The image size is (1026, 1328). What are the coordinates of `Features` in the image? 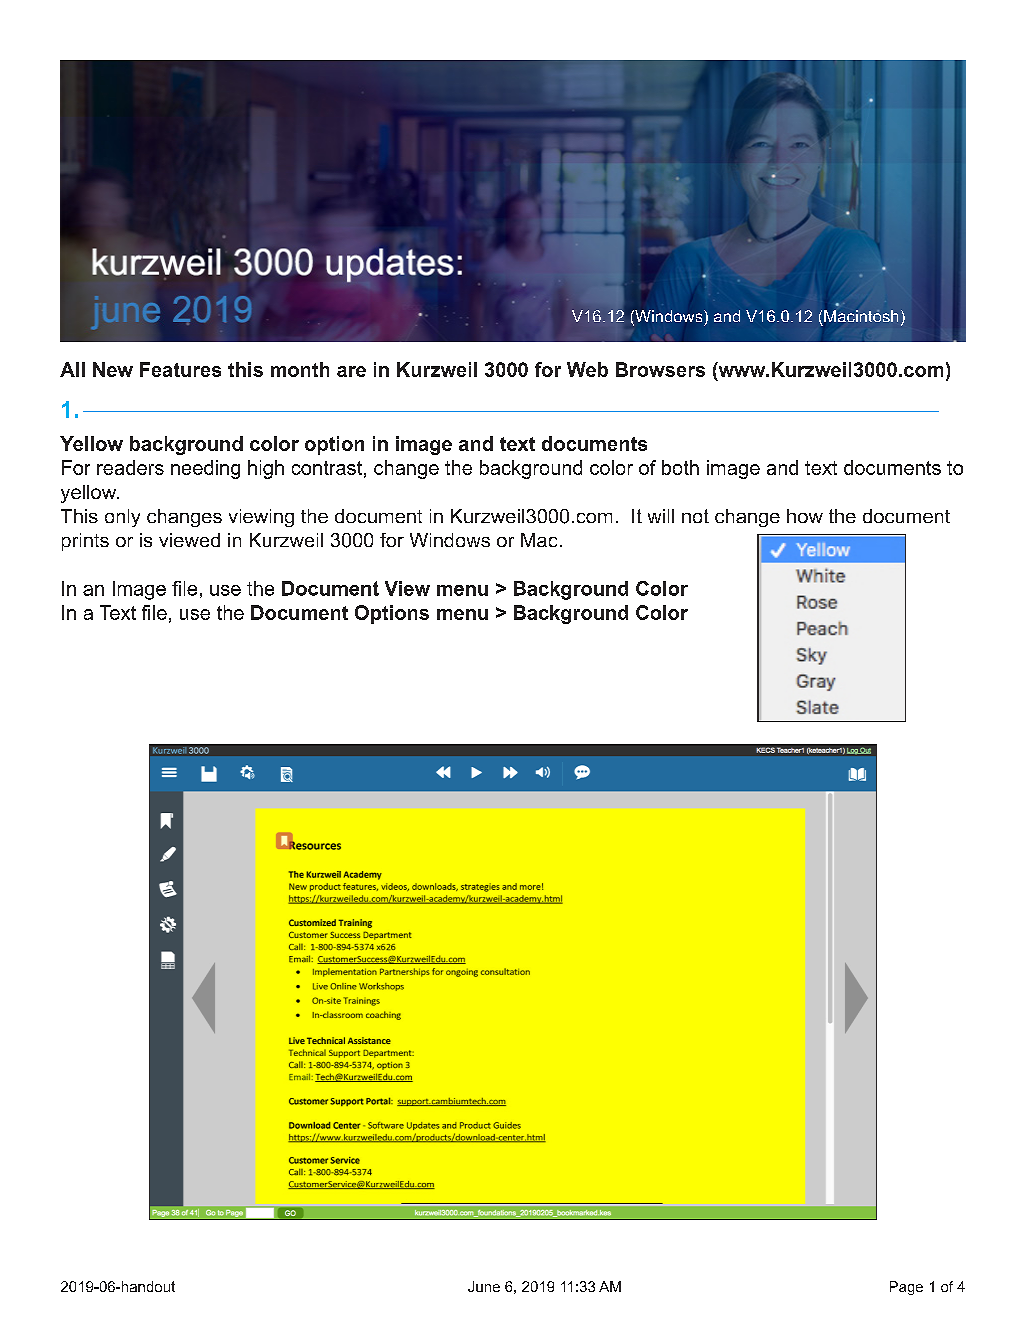 It's located at (180, 369).
